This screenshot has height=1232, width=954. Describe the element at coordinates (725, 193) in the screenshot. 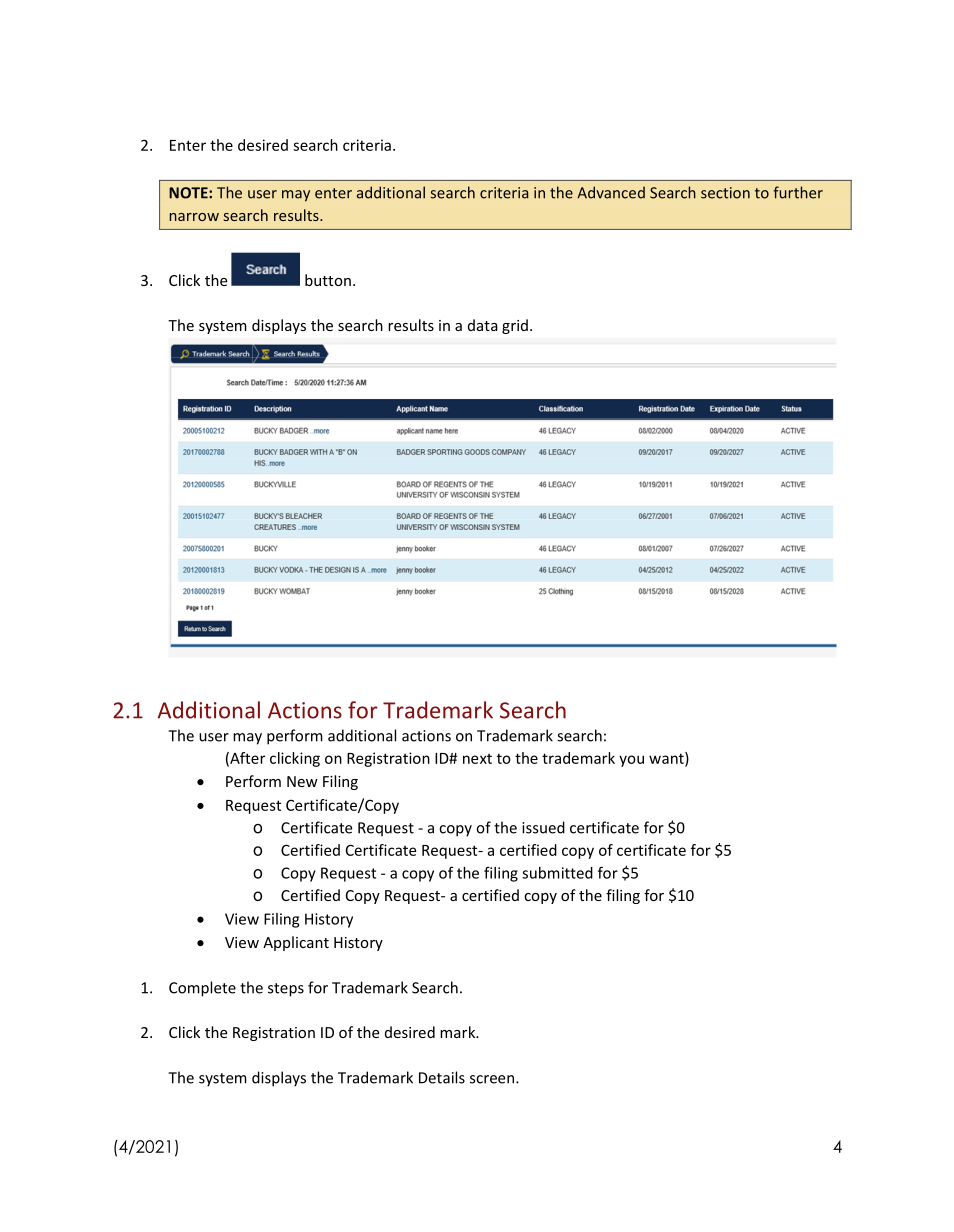

I see `section` at that location.
